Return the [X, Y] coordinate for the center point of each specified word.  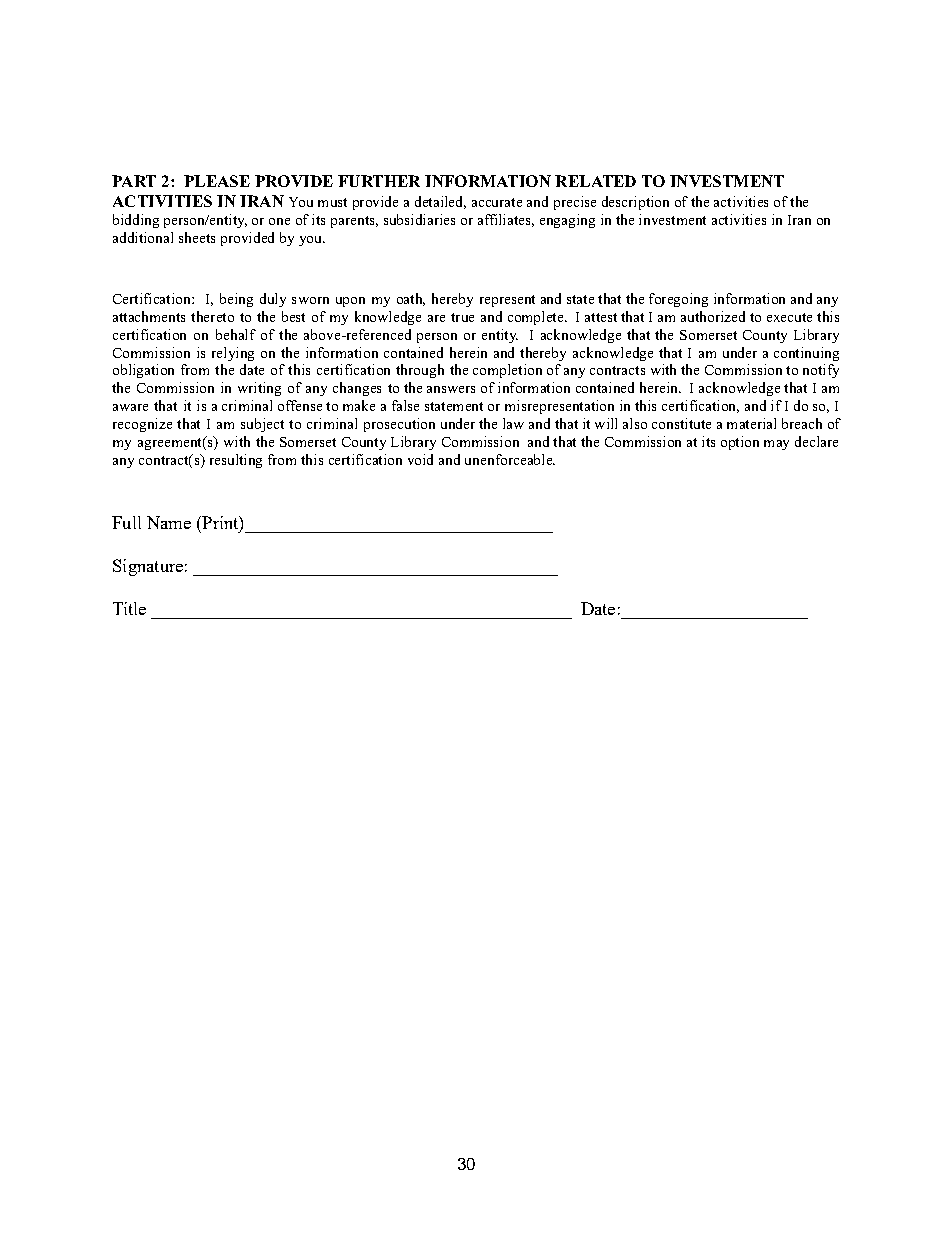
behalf [236, 334]
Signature [148, 567]
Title [129, 608]
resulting [236, 461]
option [740, 443]
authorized [713, 316]
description [635, 203]
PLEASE [217, 181]
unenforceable [510, 459]
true [462, 317]
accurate [497, 202]
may [776, 445]
